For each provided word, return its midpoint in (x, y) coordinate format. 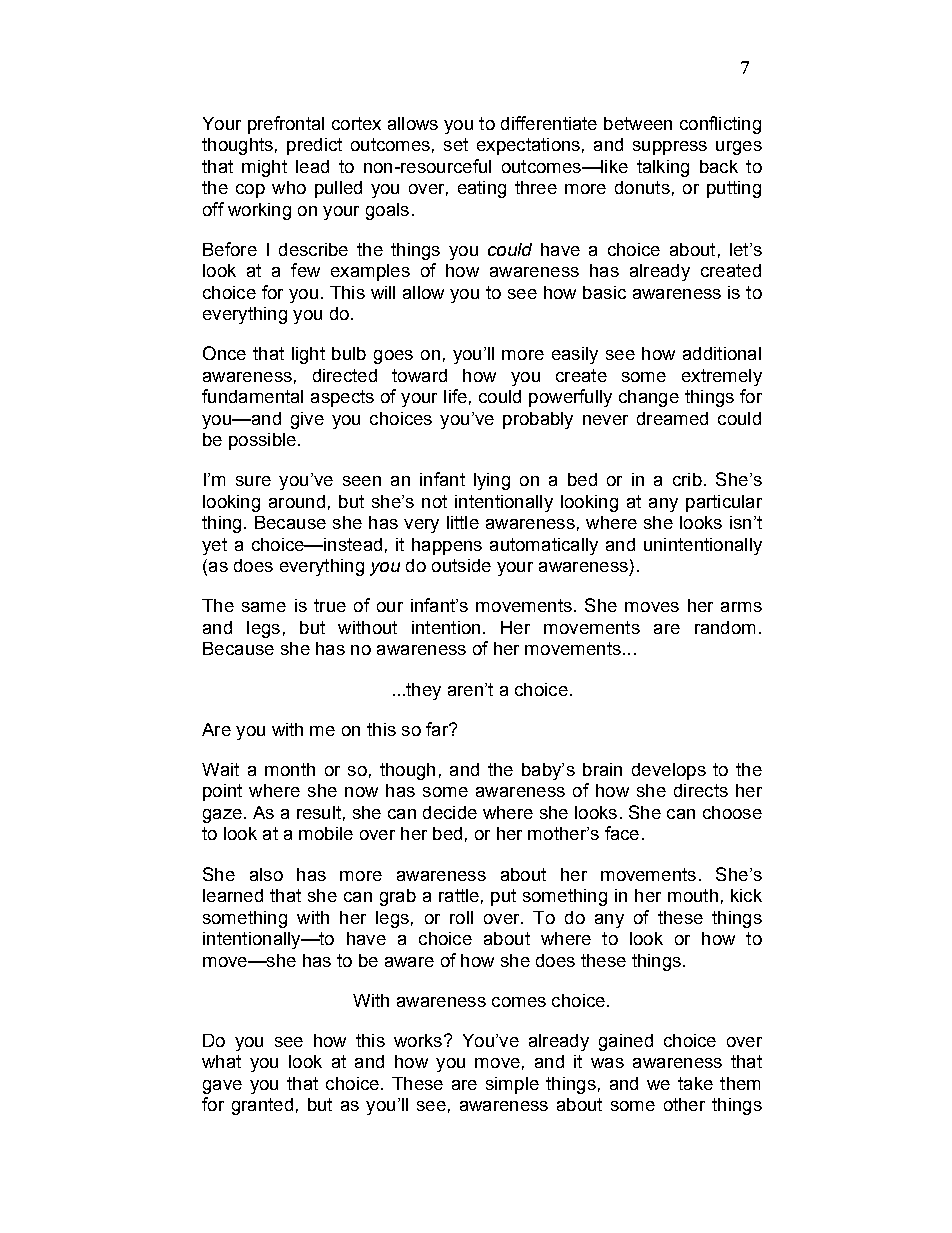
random (725, 627)
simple (512, 1085)
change (649, 398)
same (264, 607)
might (264, 168)
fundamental (252, 396)
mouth (693, 895)
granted (262, 1106)
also (266, 874)
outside (461, 565)
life (455, 396)
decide (450, 812)
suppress (670, 148)
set (456, 144)
